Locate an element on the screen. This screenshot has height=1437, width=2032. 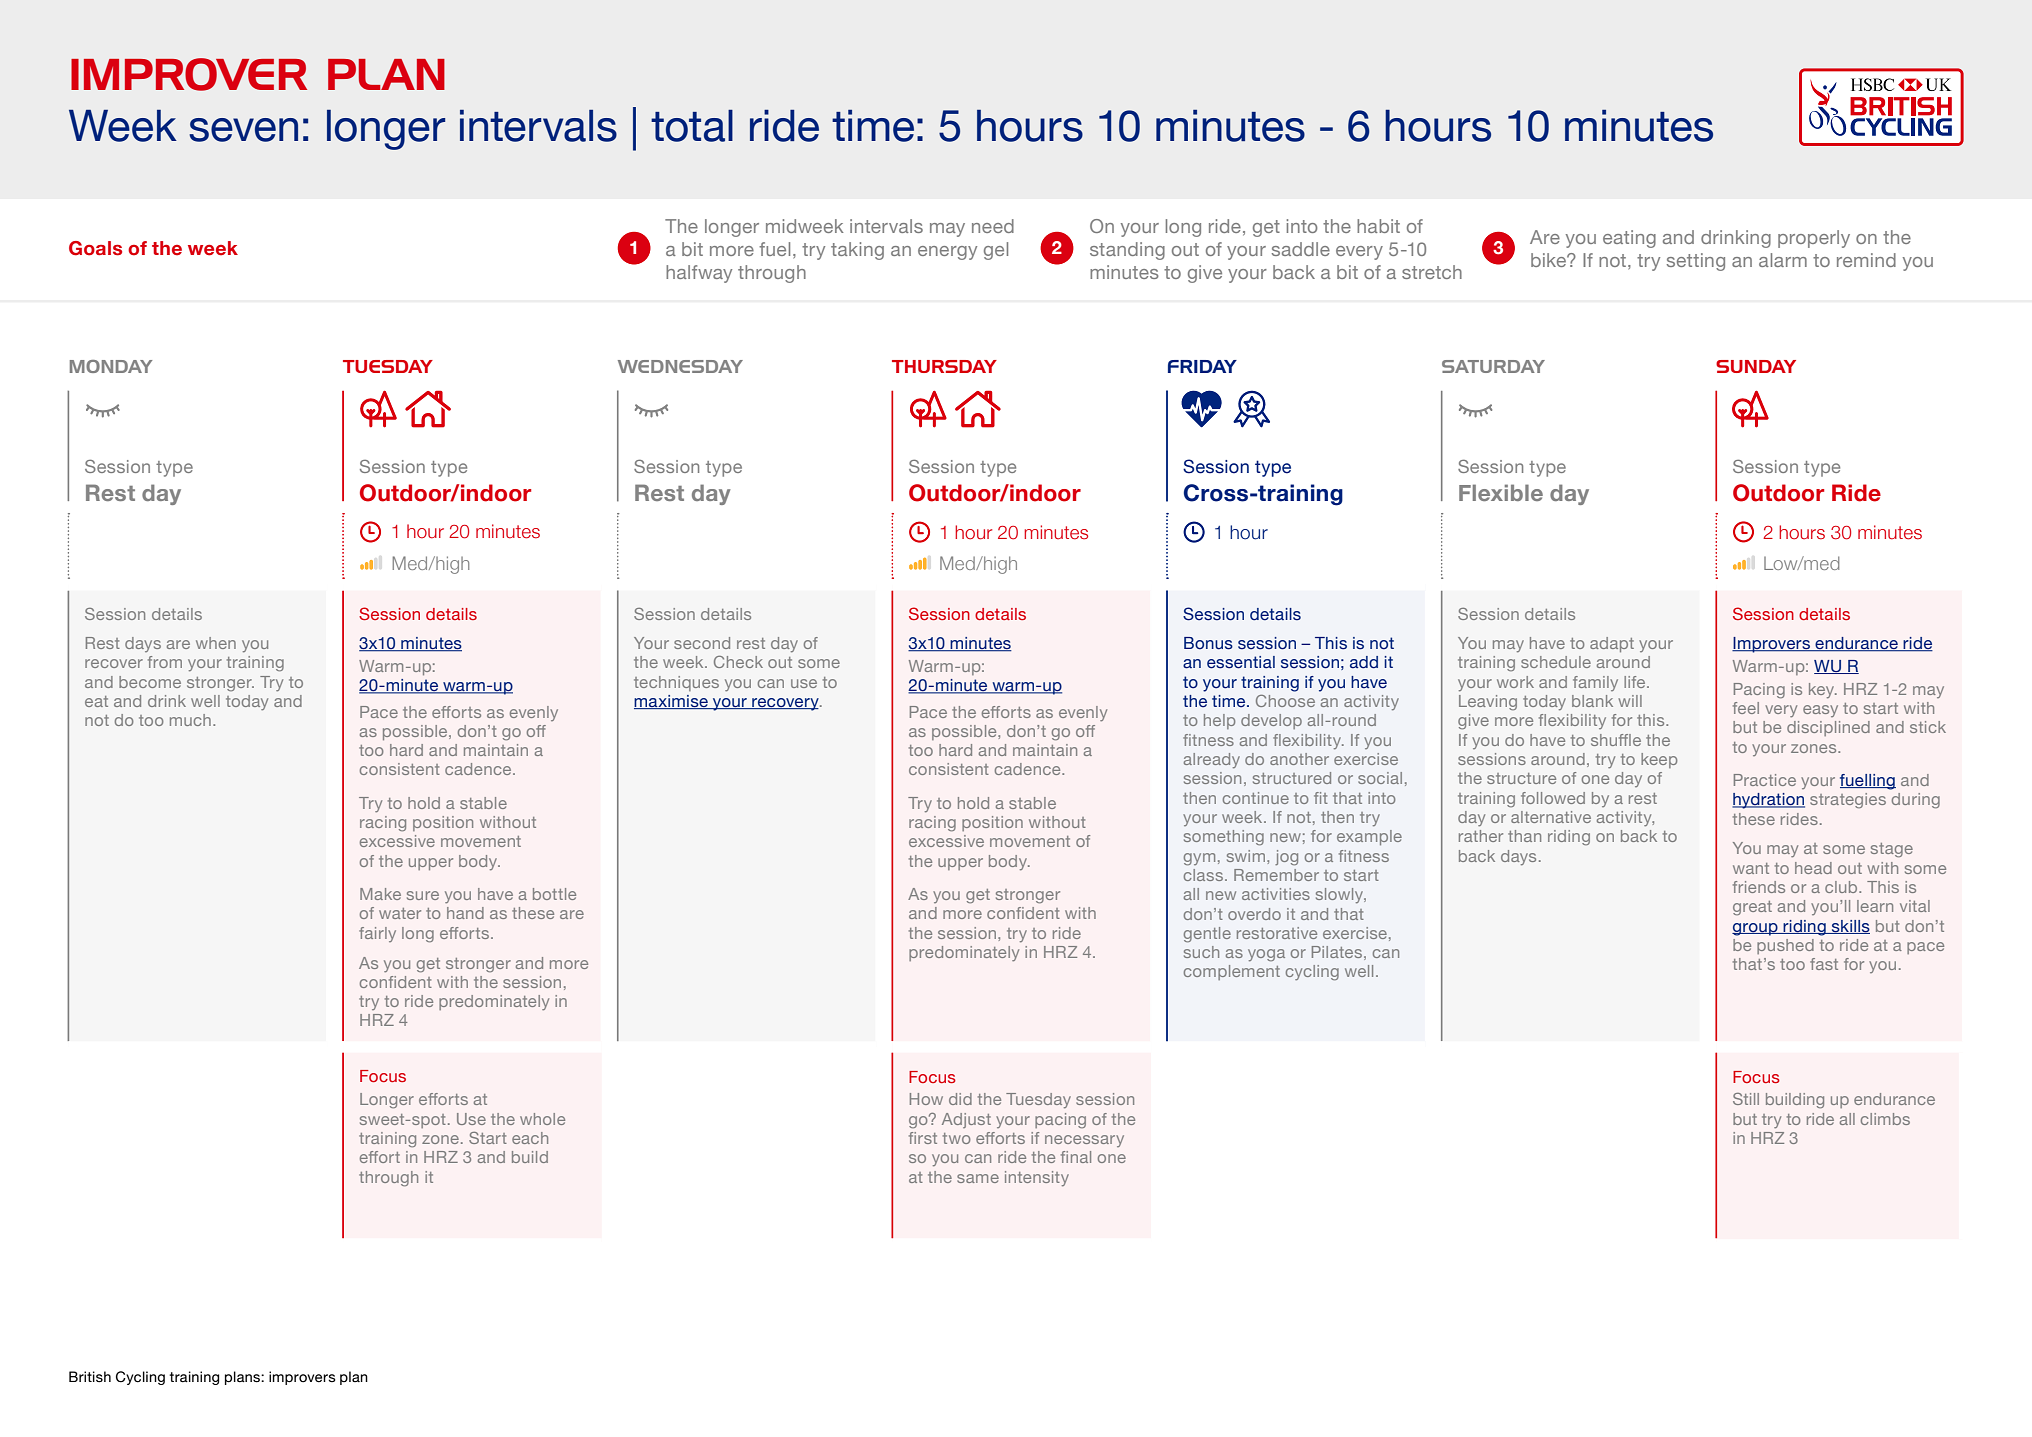
did is located at coordinates (960, 1099).
